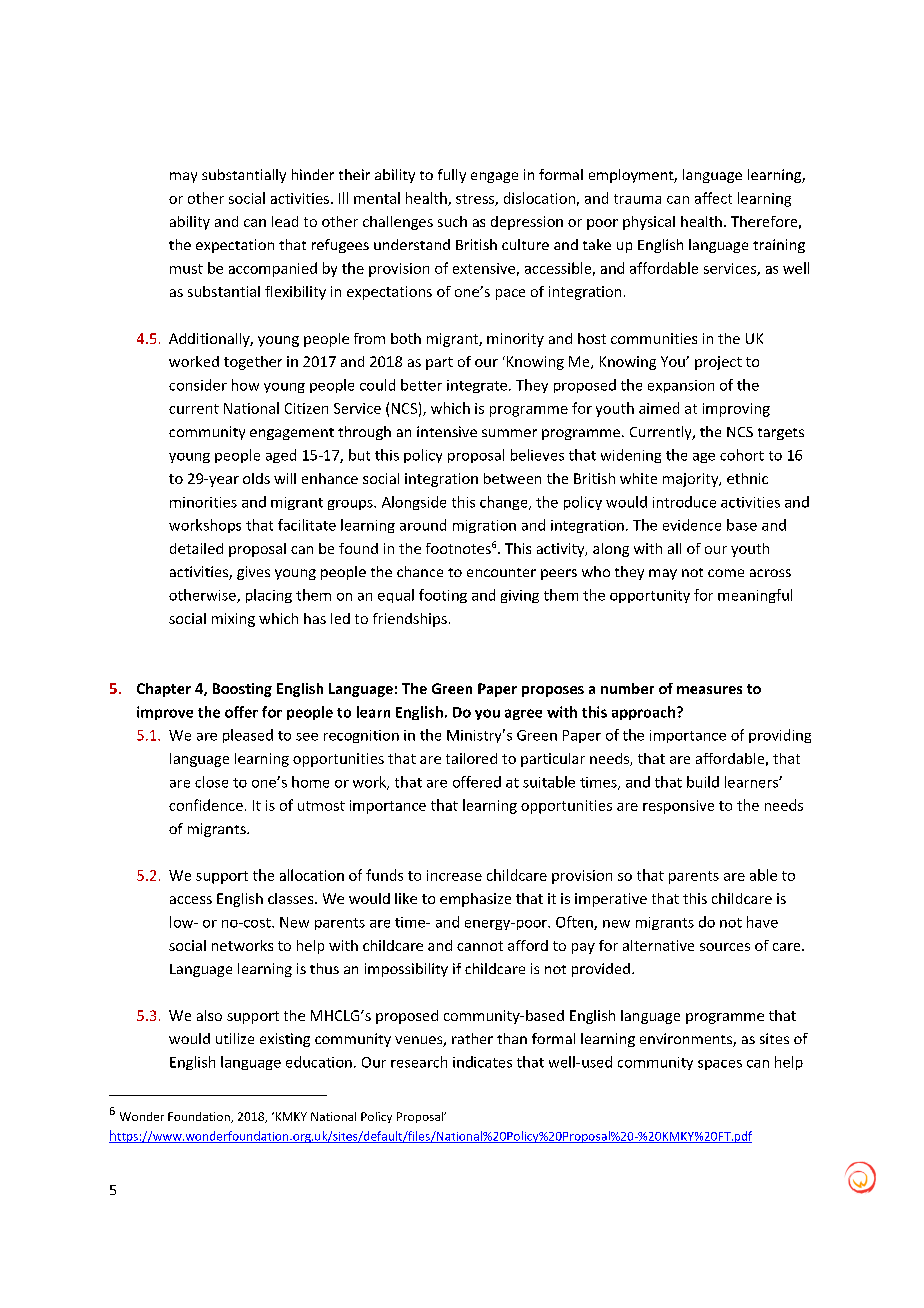 This screenshot has height=1308, width=924. I want to click on such, so click(452, 221).
